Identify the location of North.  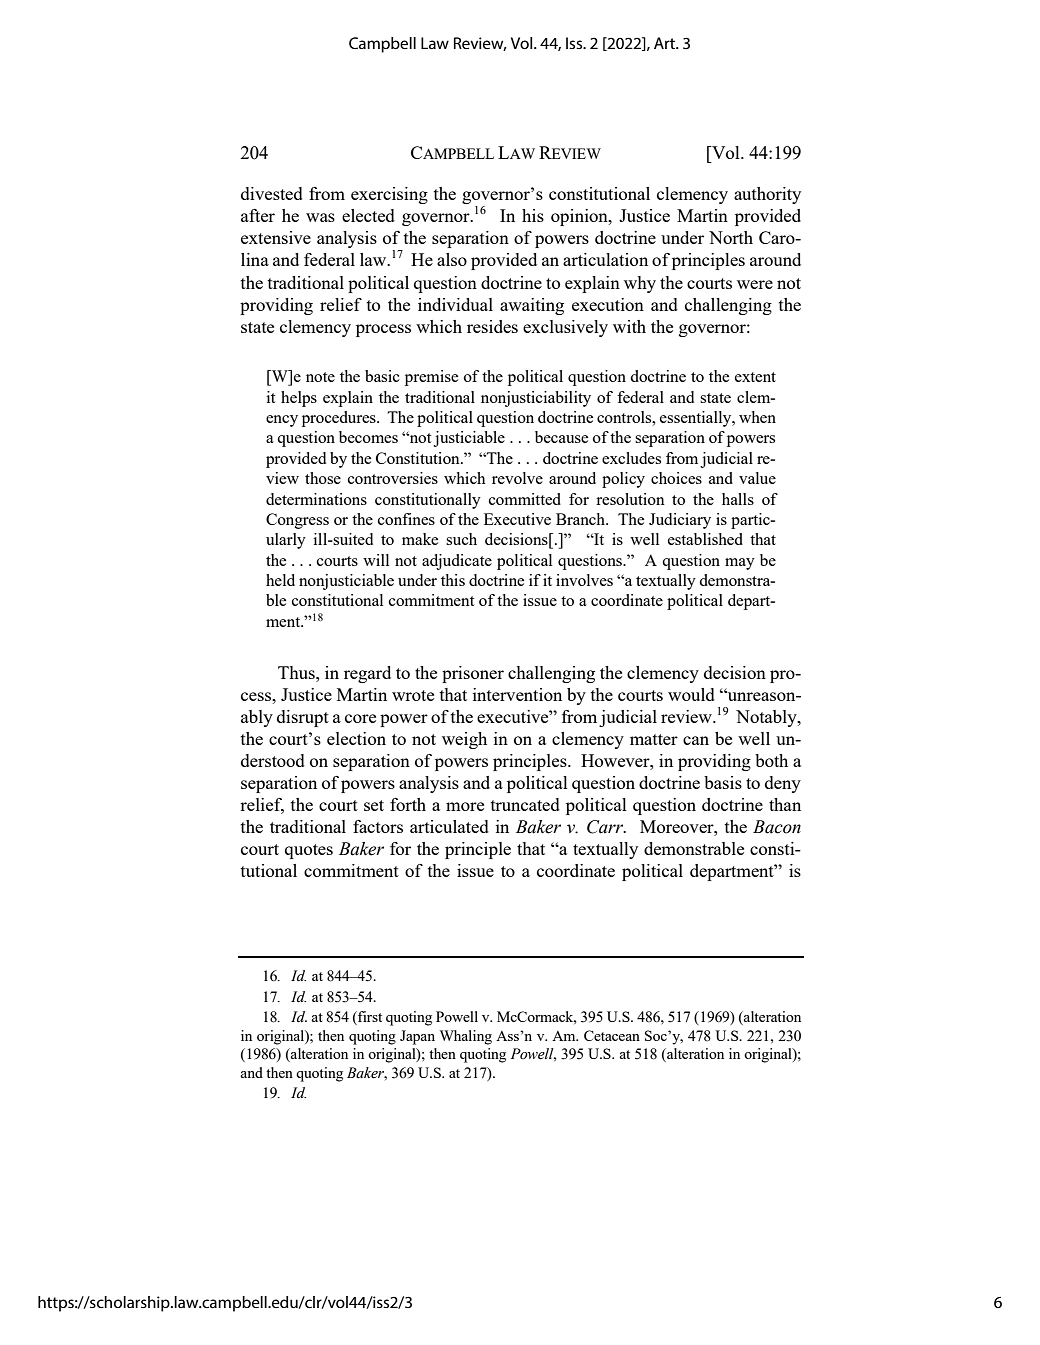
(731, 237).
